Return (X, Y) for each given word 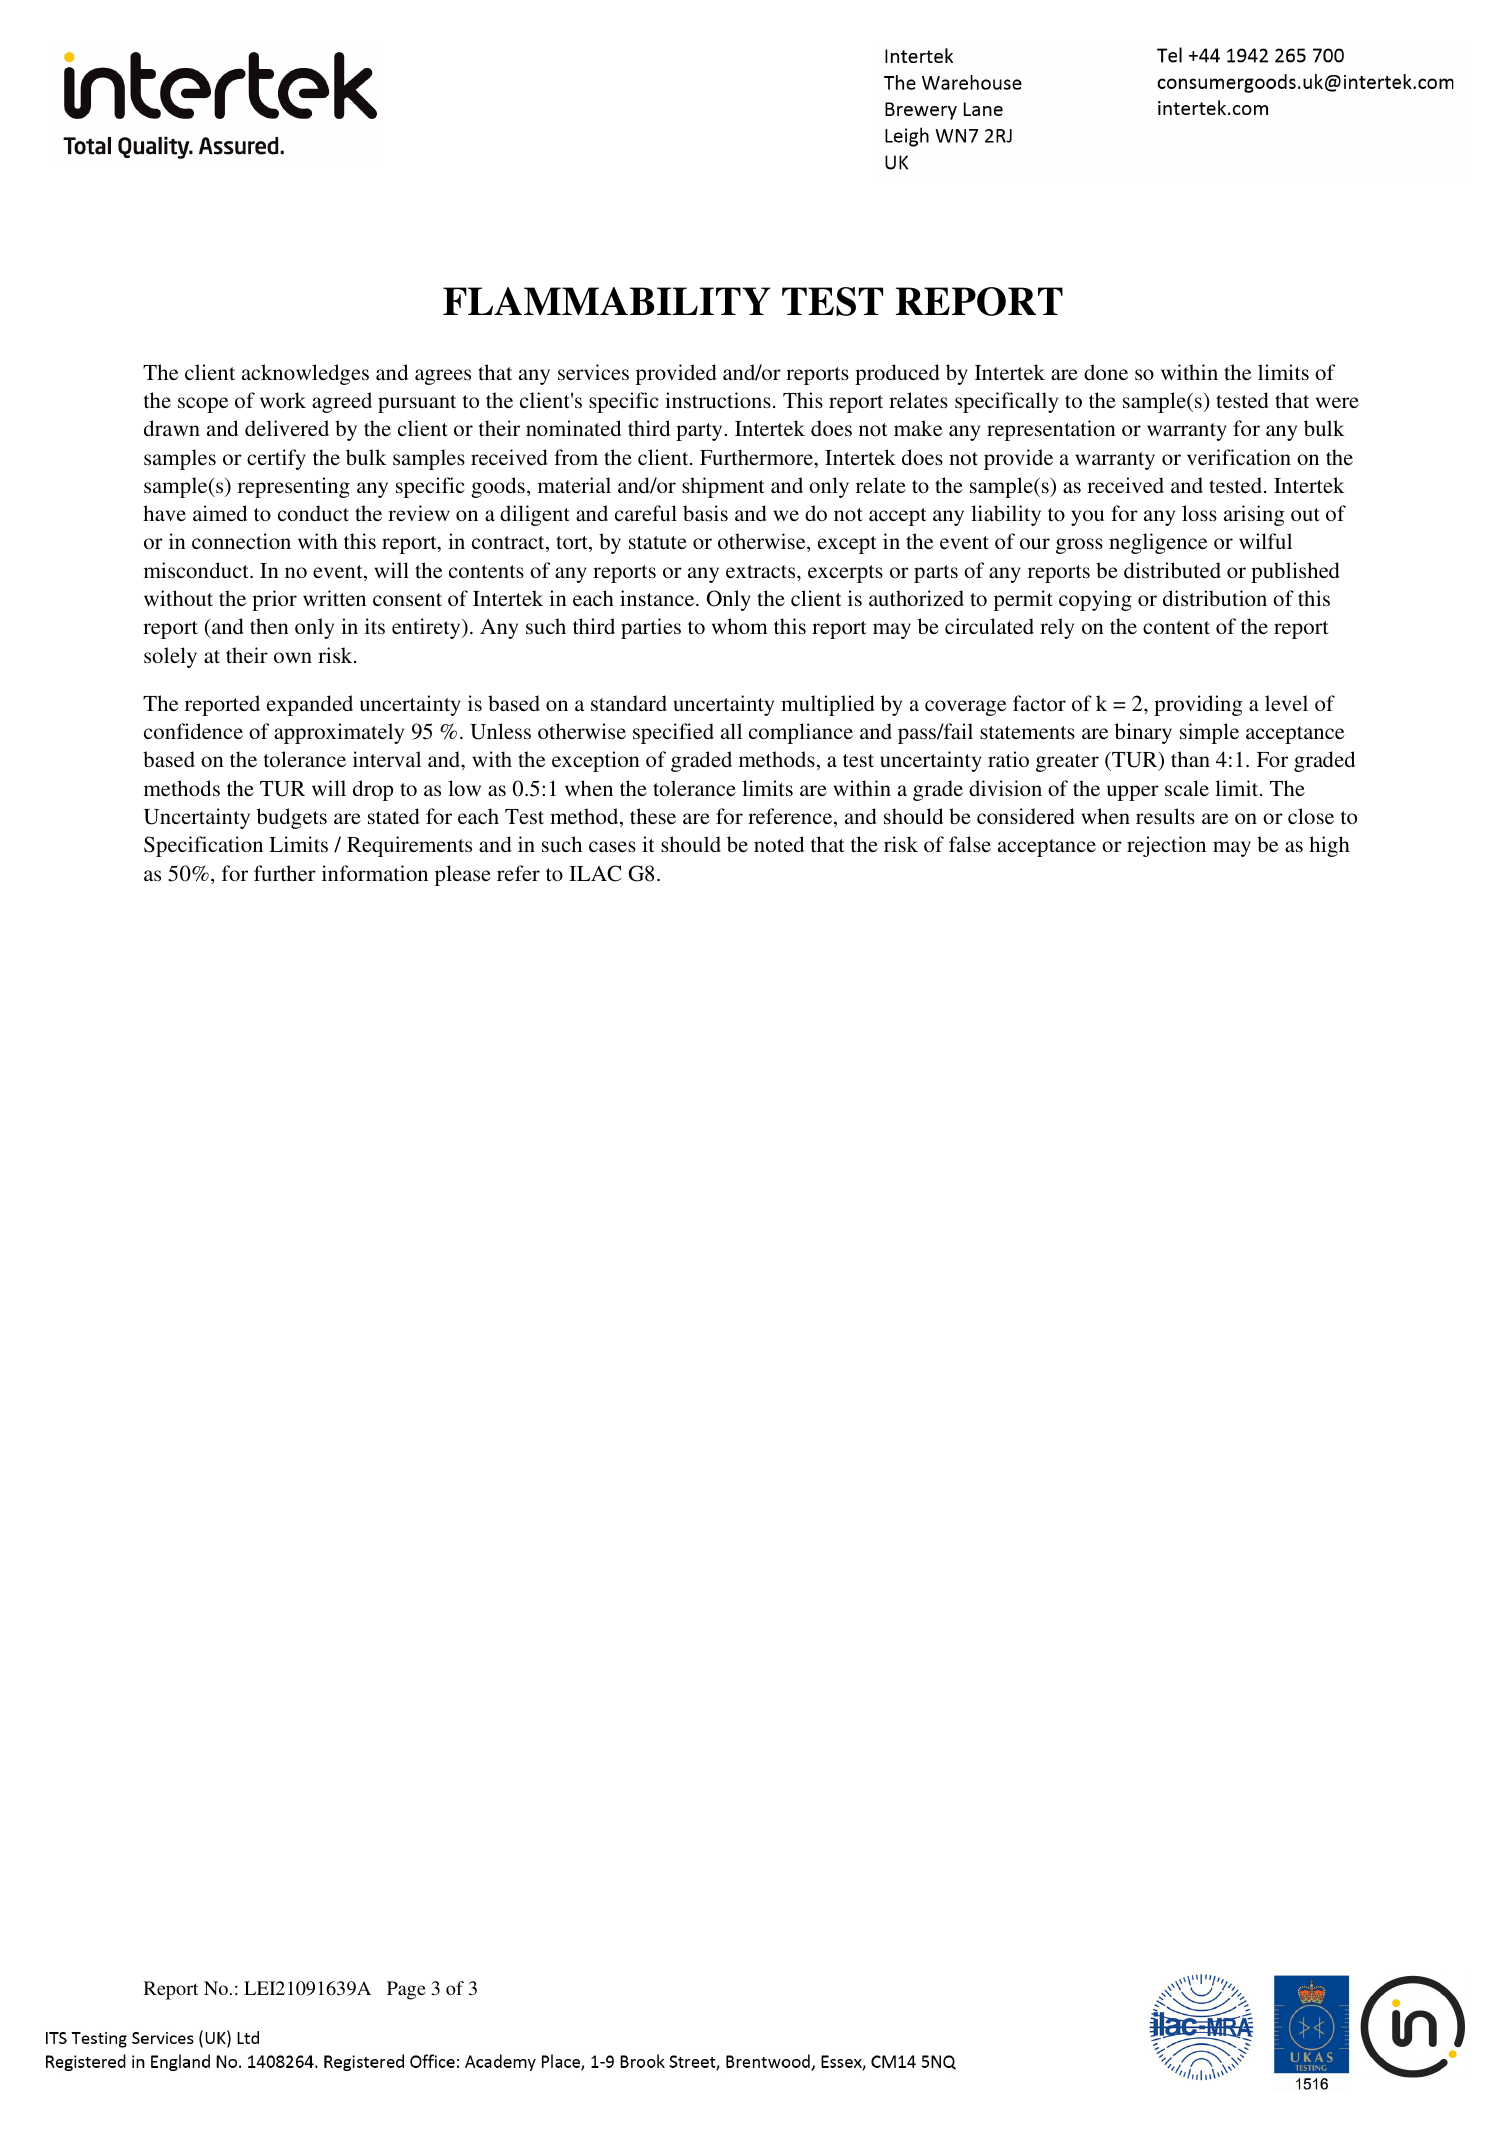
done (1106, 372)
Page (406, 1990)
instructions (718, 400)
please (463, 875)
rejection (1166, 846)
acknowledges (305, 374)
